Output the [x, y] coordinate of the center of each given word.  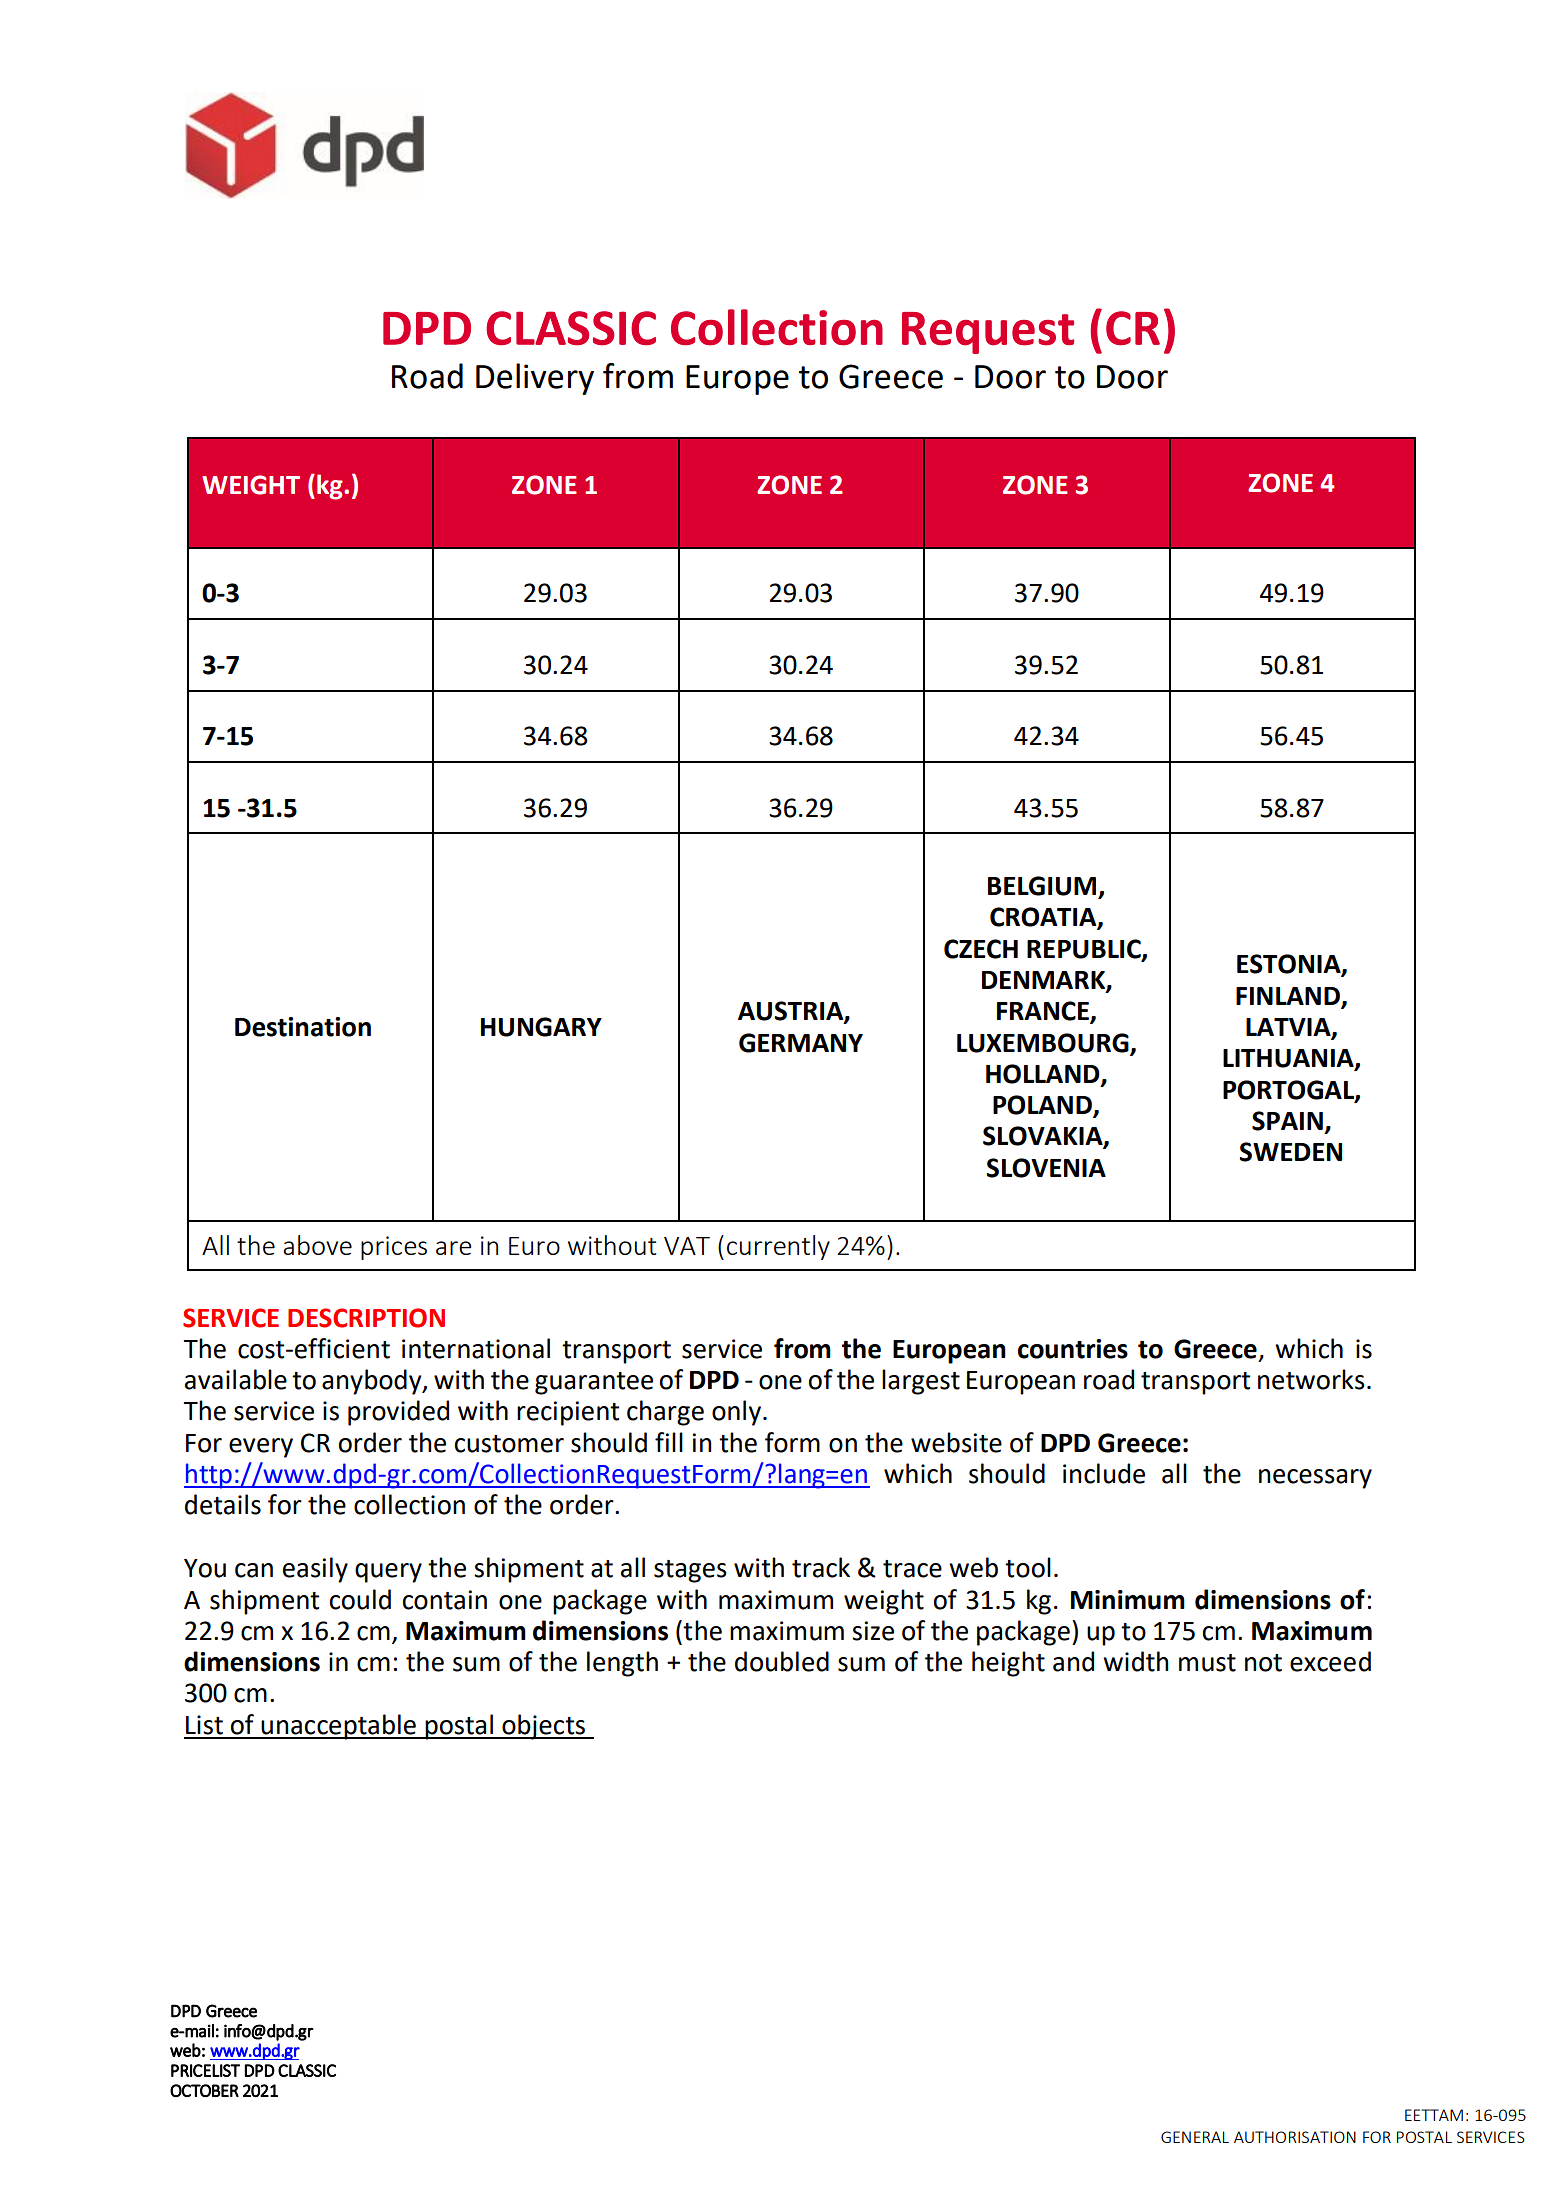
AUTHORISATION [1295, 2137]
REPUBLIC [1085, 949]
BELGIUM [1043, 887]
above [317, 1245]
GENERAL [1195, 2137]
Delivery [535, 379]
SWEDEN [1290, 1152]
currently [778, 1247]
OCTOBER [204, 2090]
